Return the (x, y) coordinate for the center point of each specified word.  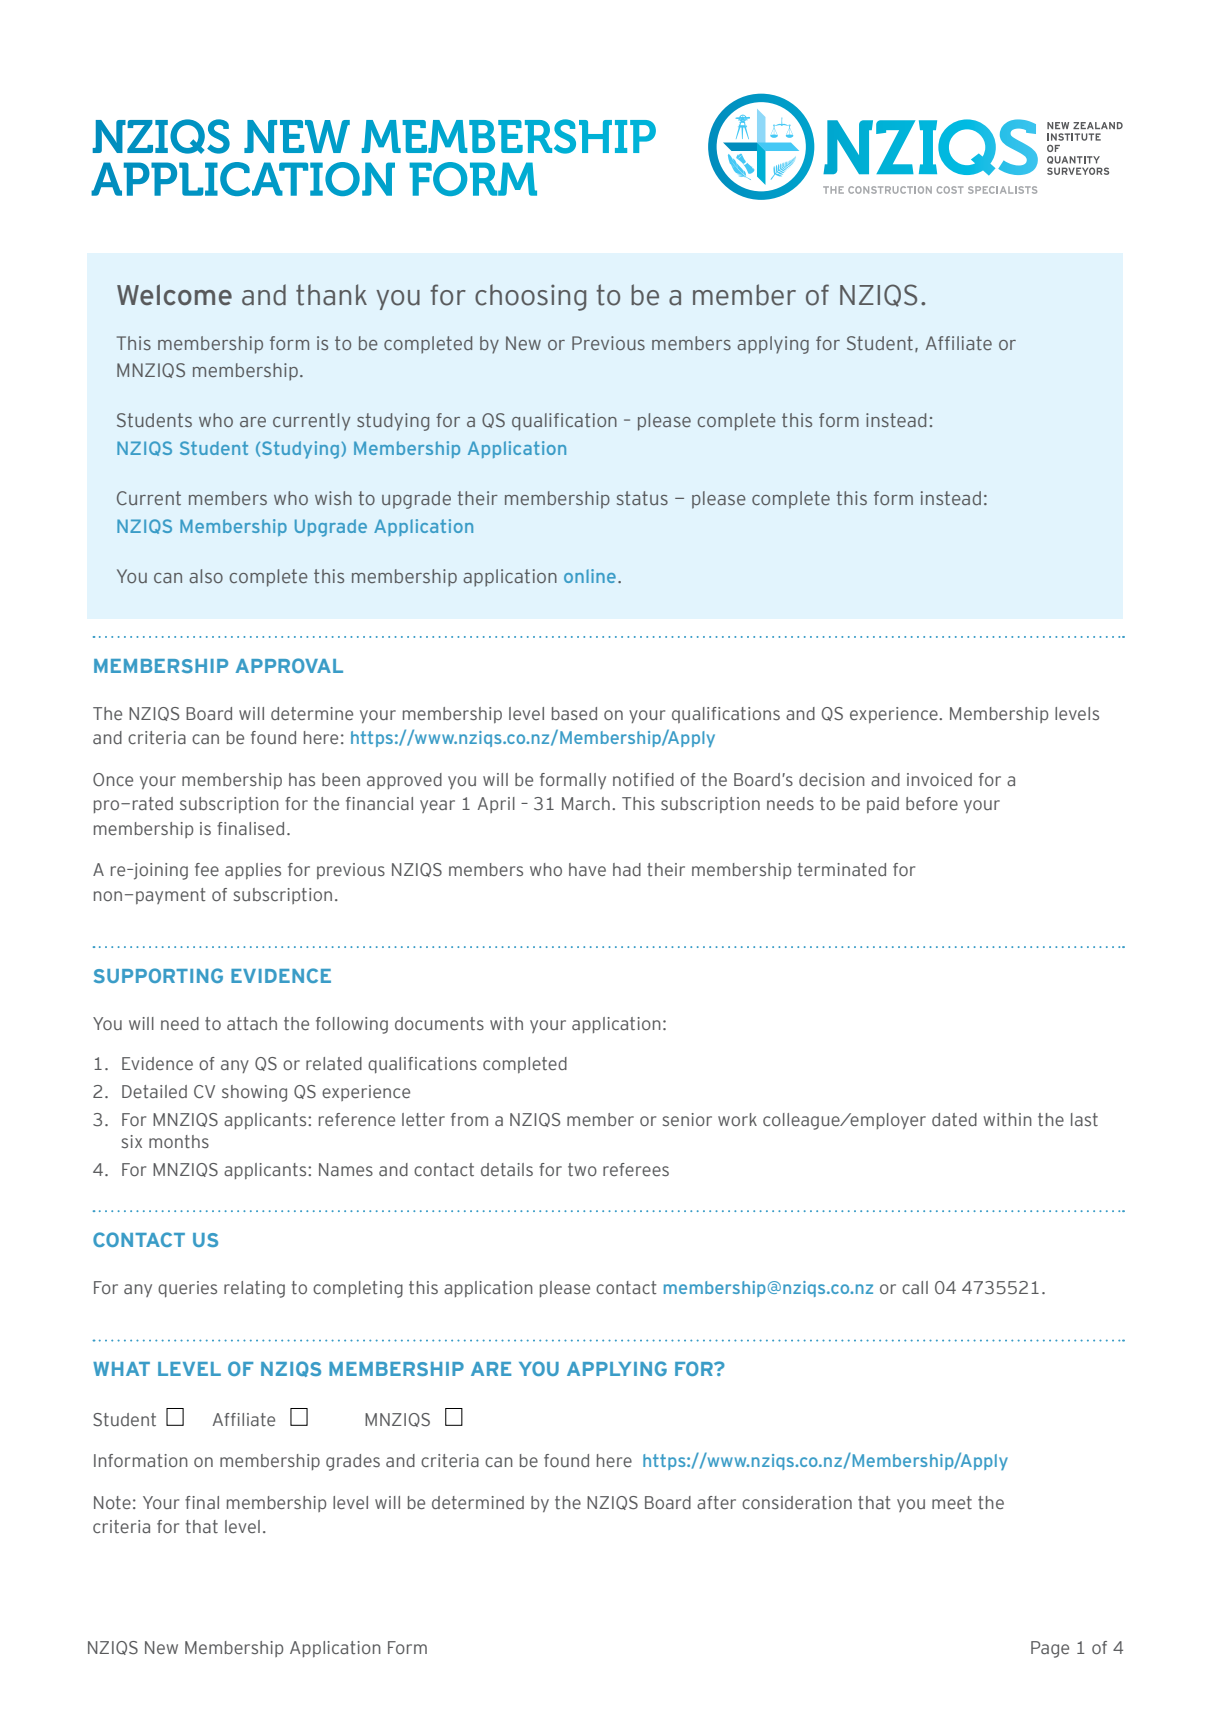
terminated (842, 869)
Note (112, 1502)
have (587, 869)
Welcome (174, 295)
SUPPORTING (158, 975)
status (642, 498)
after (716, 1502)
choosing (530, 297)
